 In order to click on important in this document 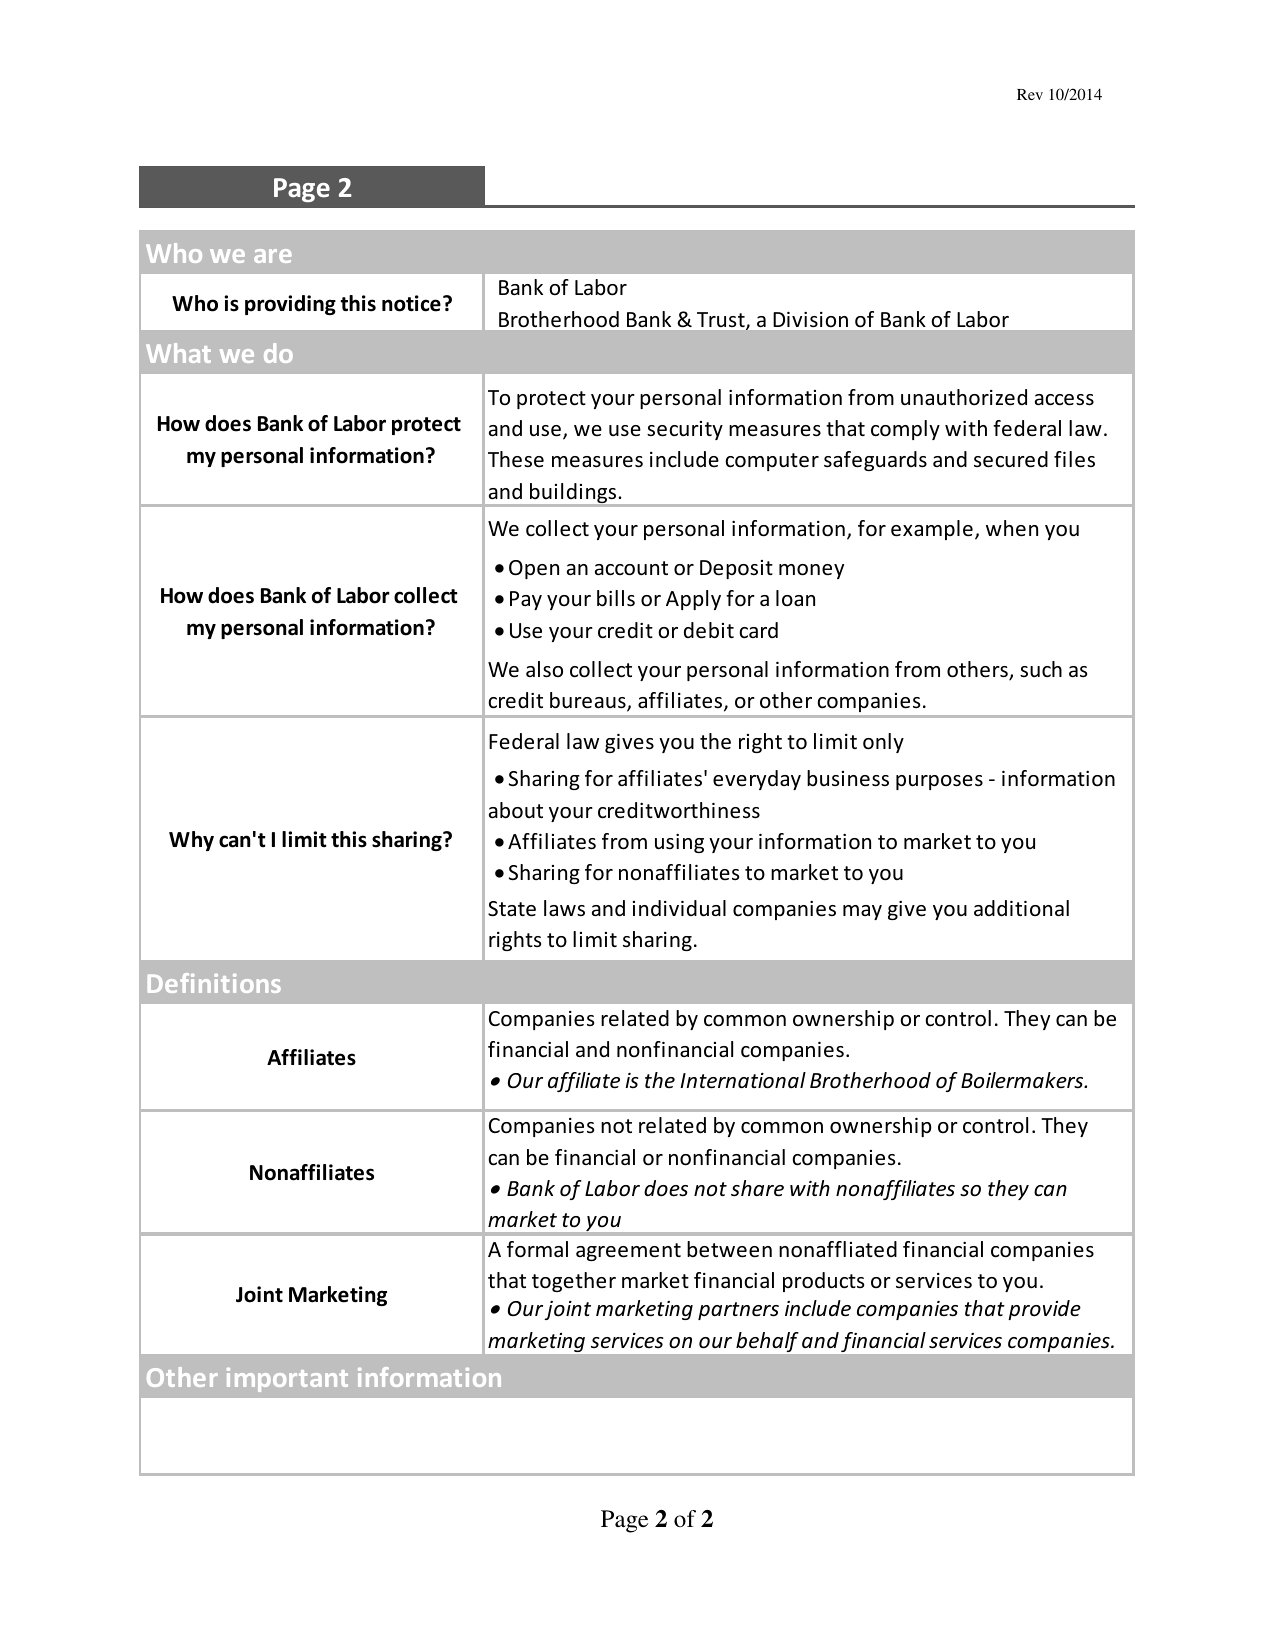, I will do `click(287, 1380)`.
